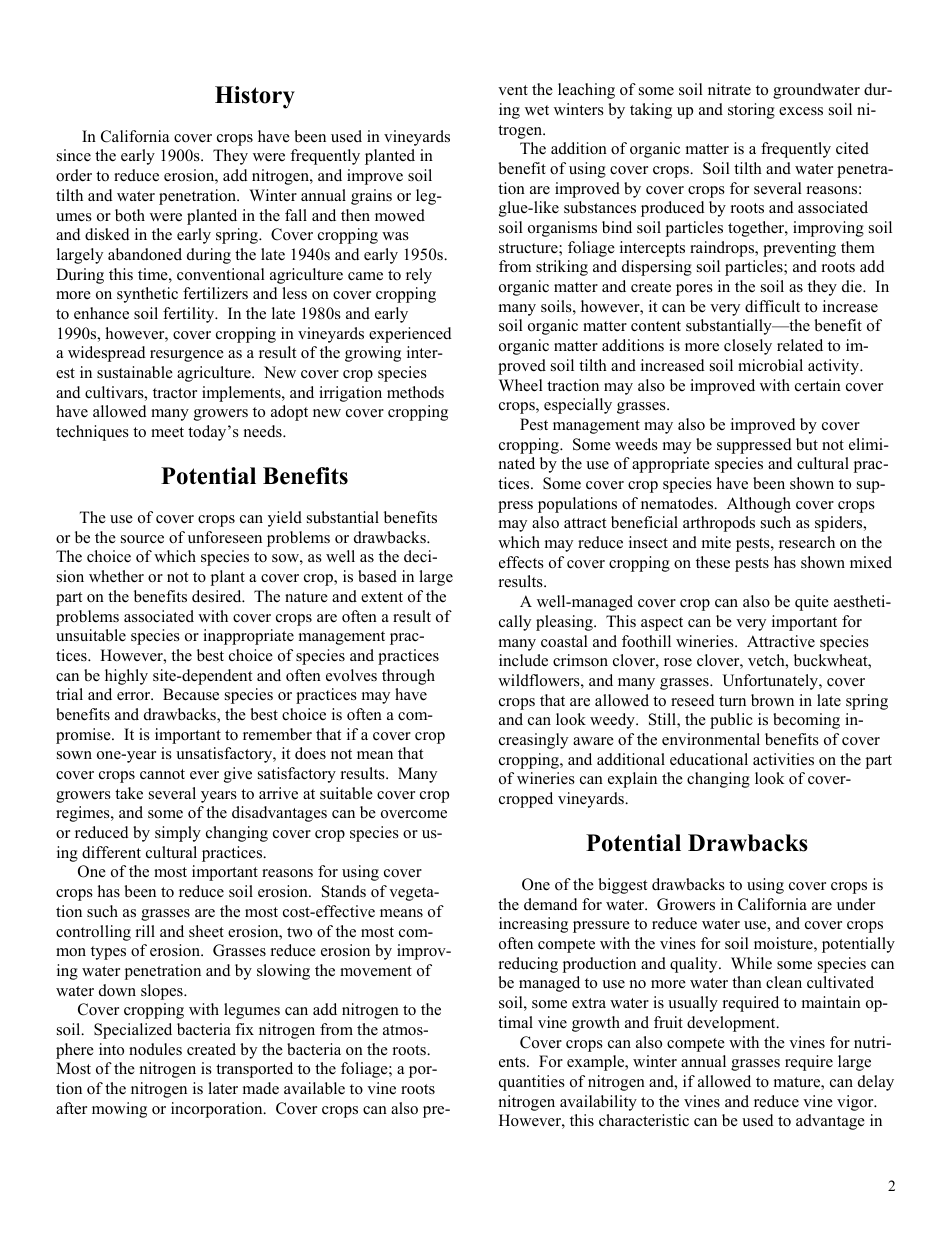 The image size is (952, 1233). What do you see at coordinates (167, 432) in the screenshot?
I see `meet` at bounding box center [167, 432].
